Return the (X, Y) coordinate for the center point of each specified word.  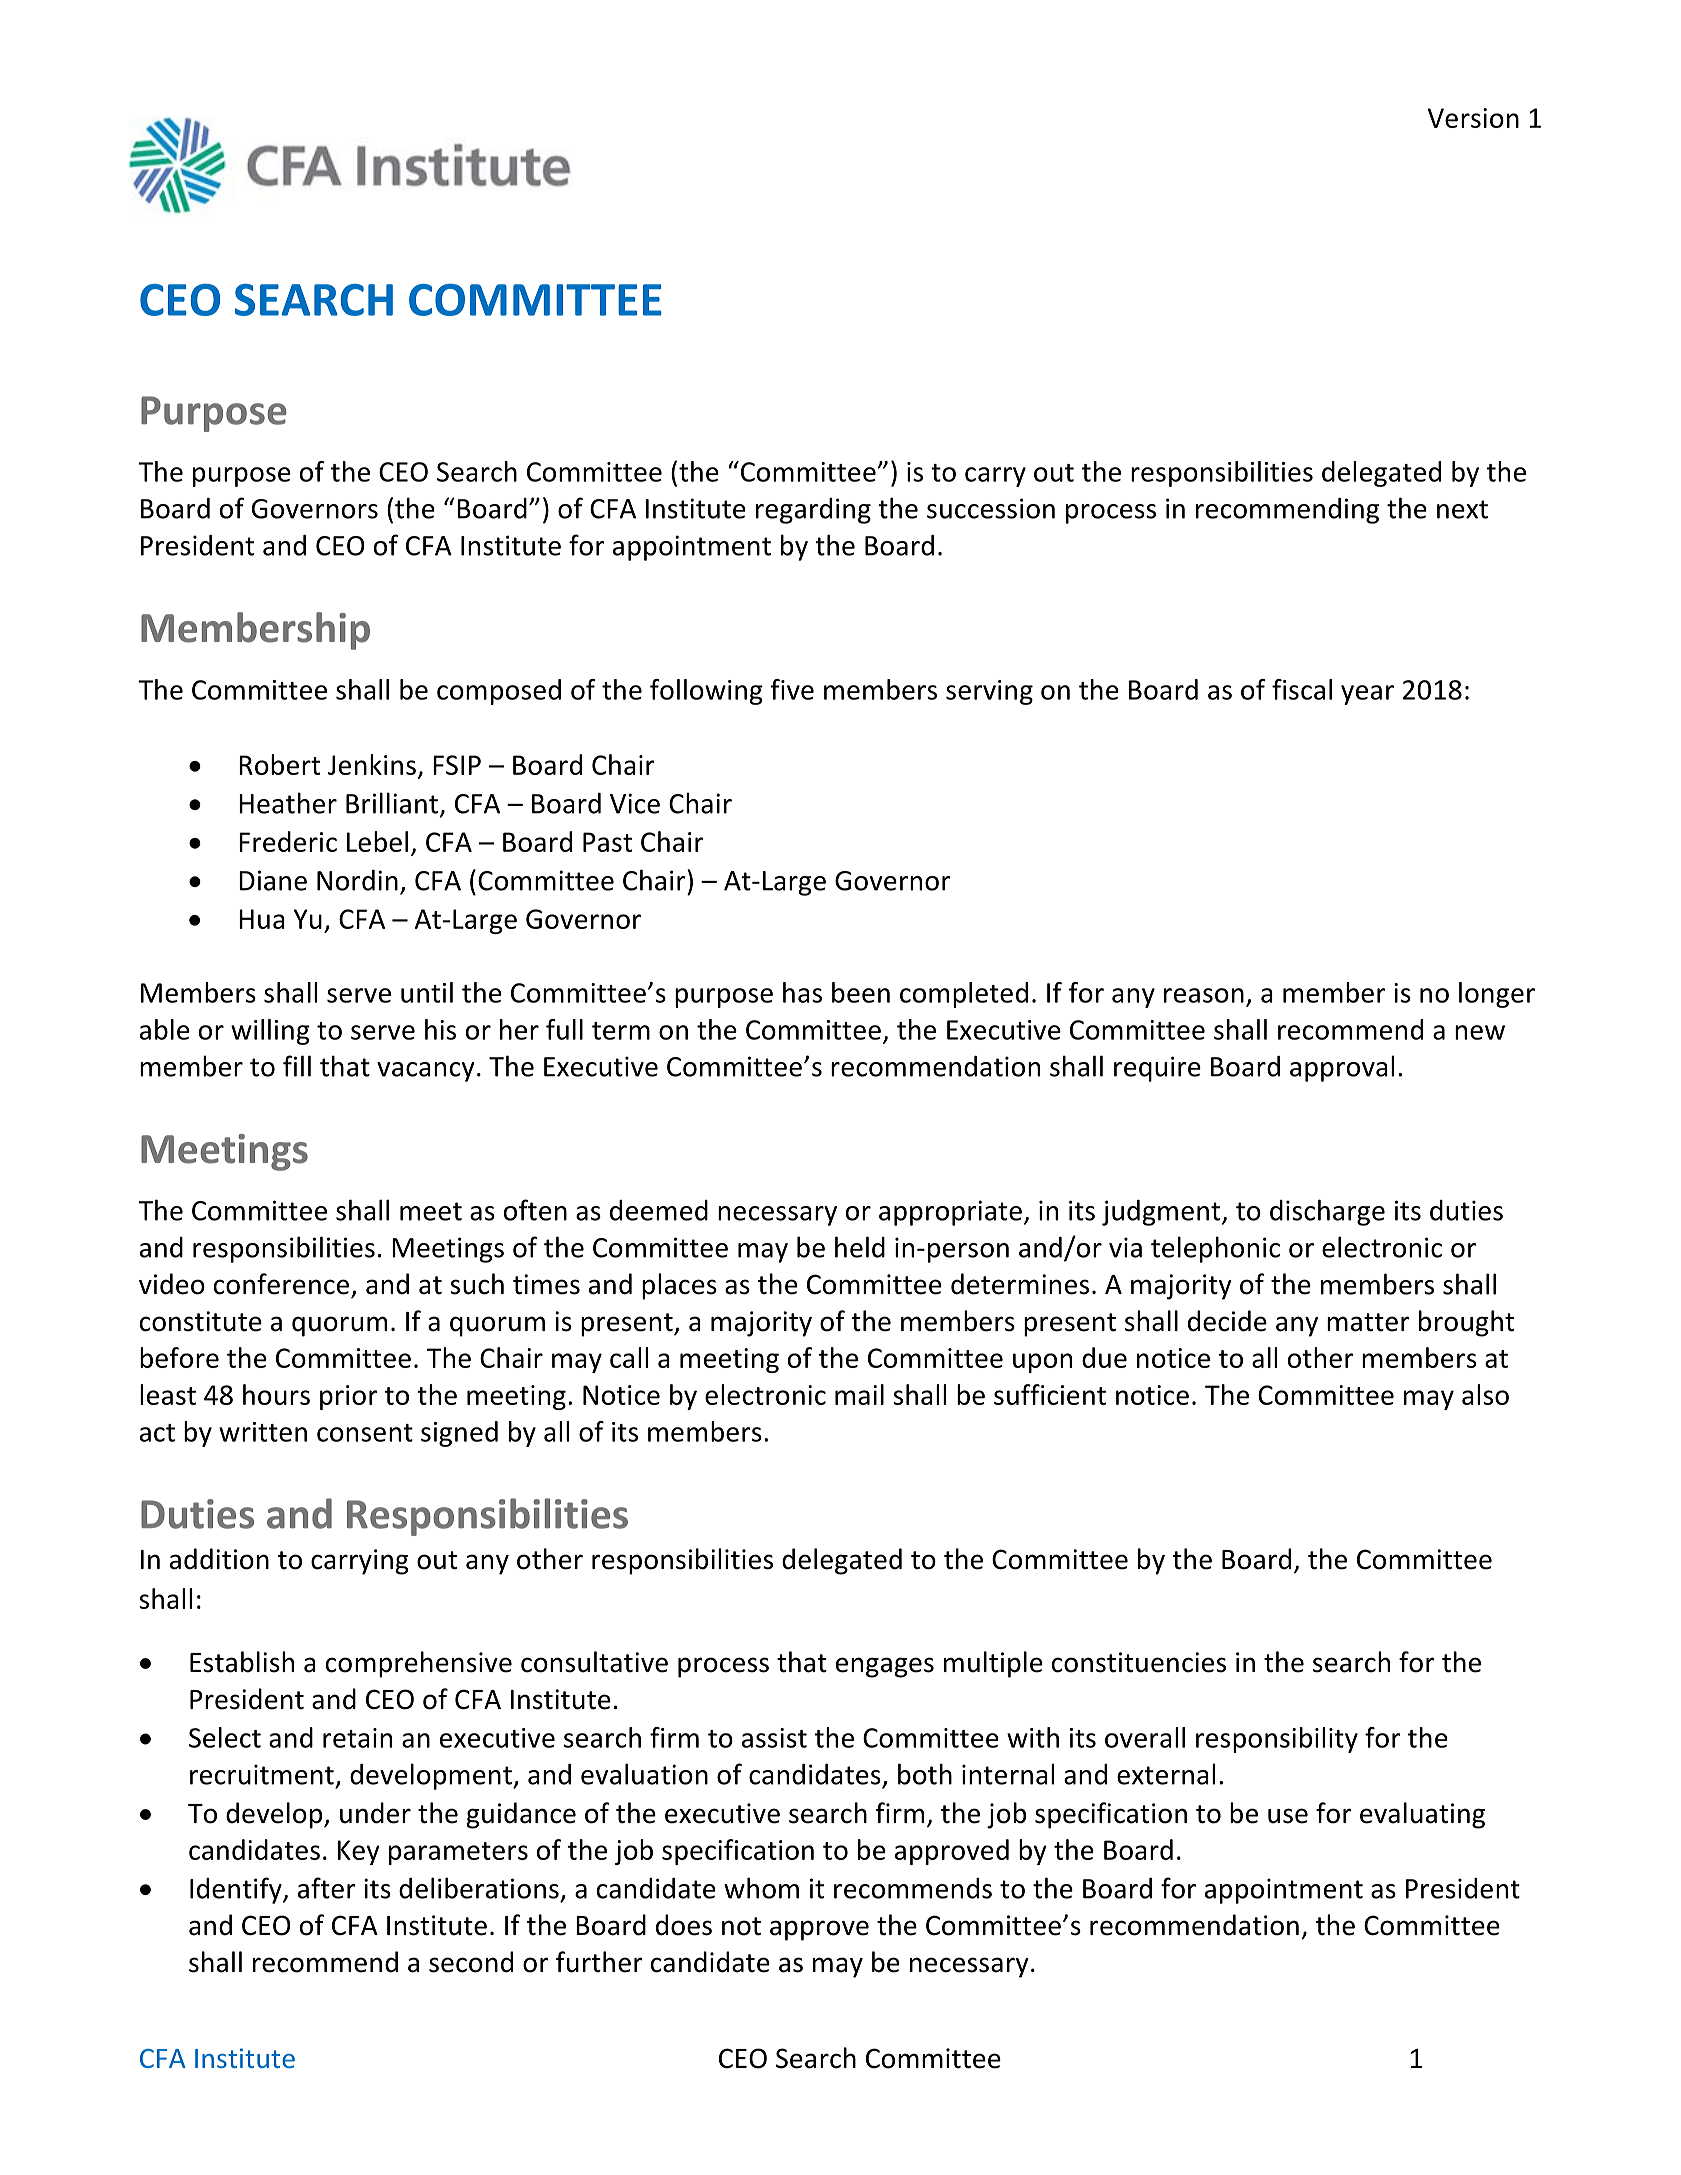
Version (1473, 118)
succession (991, 508)
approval (1342, 1068)
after (326, 1888)
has (802, 992)
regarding (813, 511)
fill (297, 1066)
